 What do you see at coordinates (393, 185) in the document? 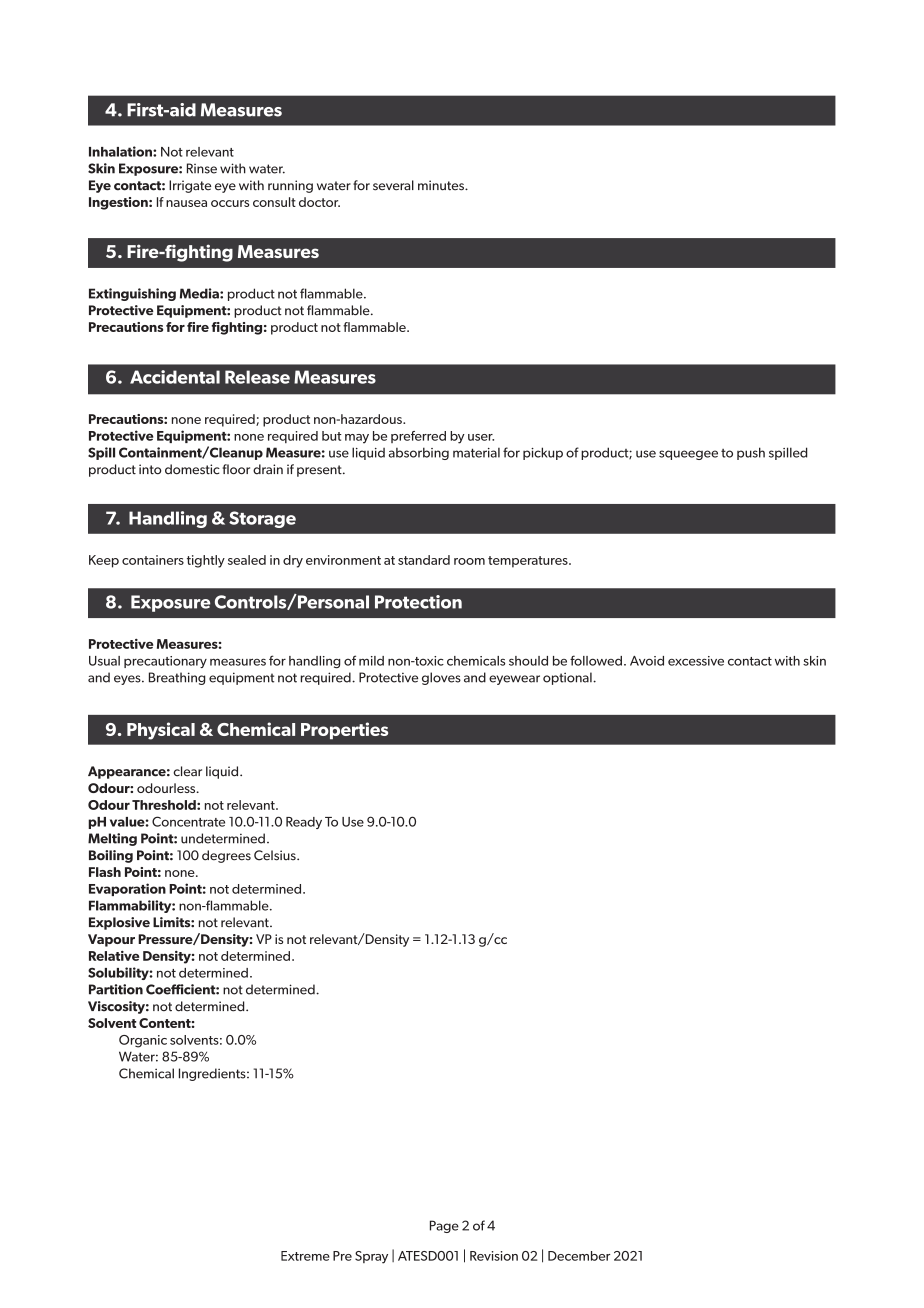
I see `several` at bounding box center [393, 185].
